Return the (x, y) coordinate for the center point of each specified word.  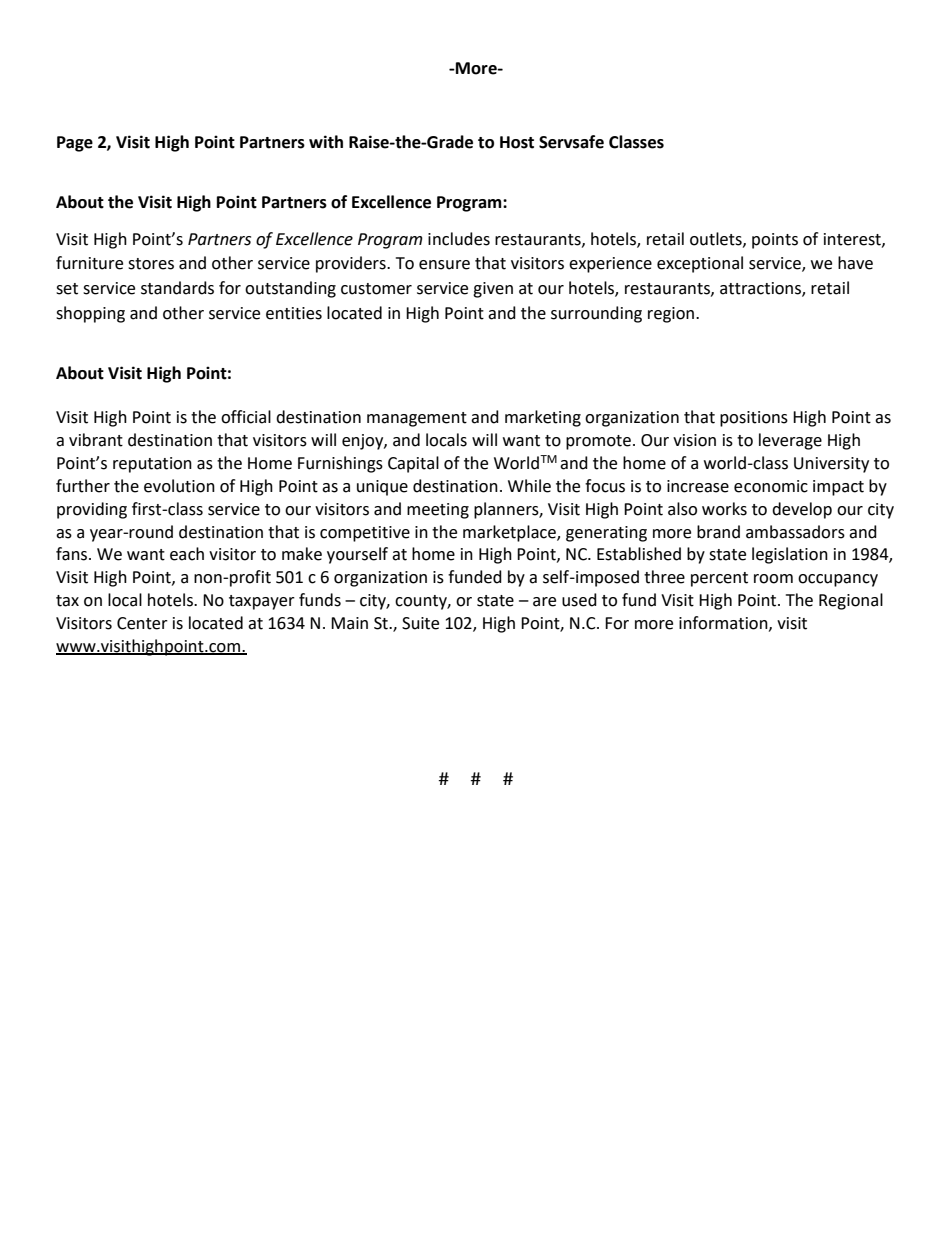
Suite (420, 623)
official (246, 417)
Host (517, 142)
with (326, 142)
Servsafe (571, 142)
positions (754, 419)
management (417, 419)
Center (142, 623)
